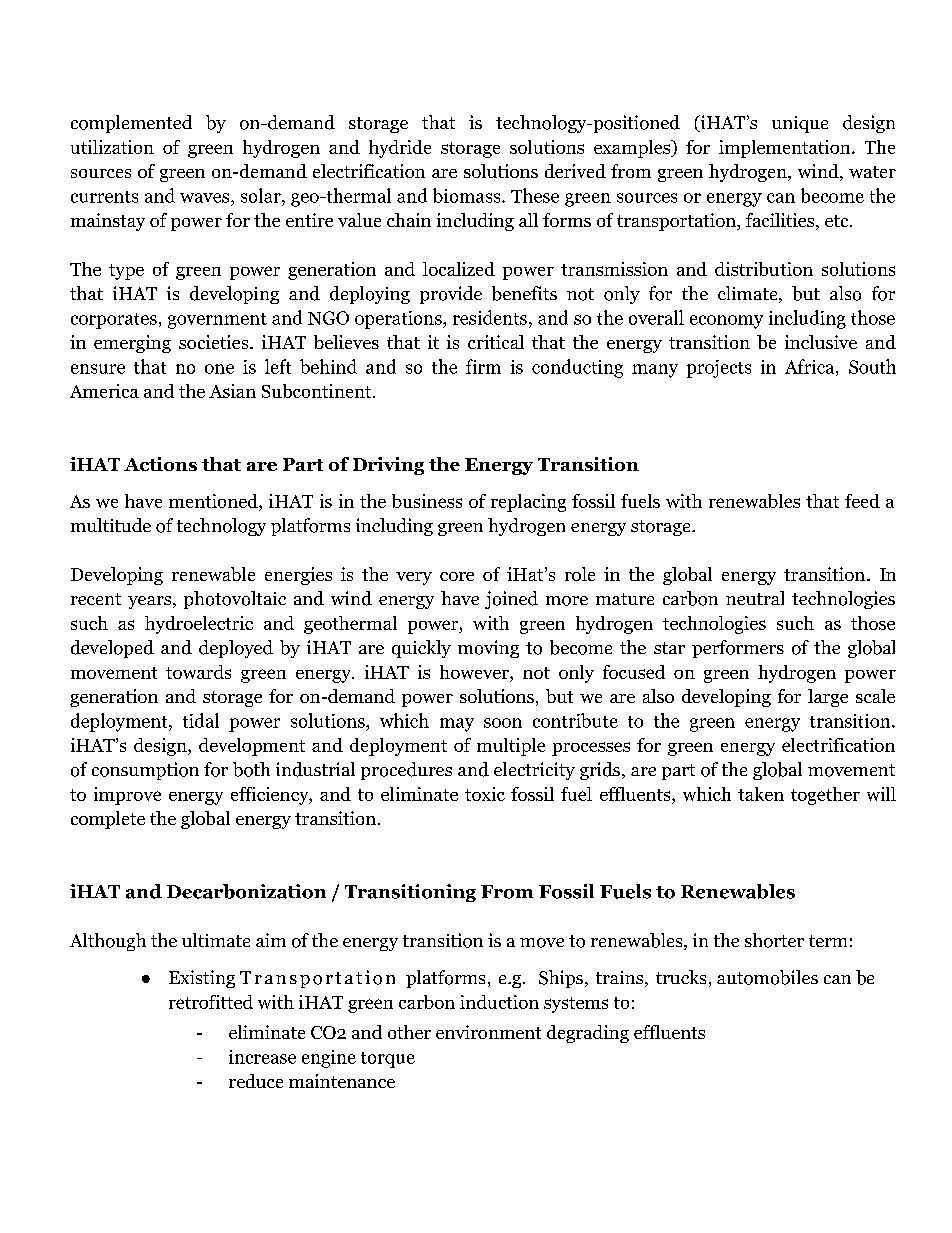 The height and width of the screenshot is (1233, 952). I want to click on inclusive, so click(821, 342).
